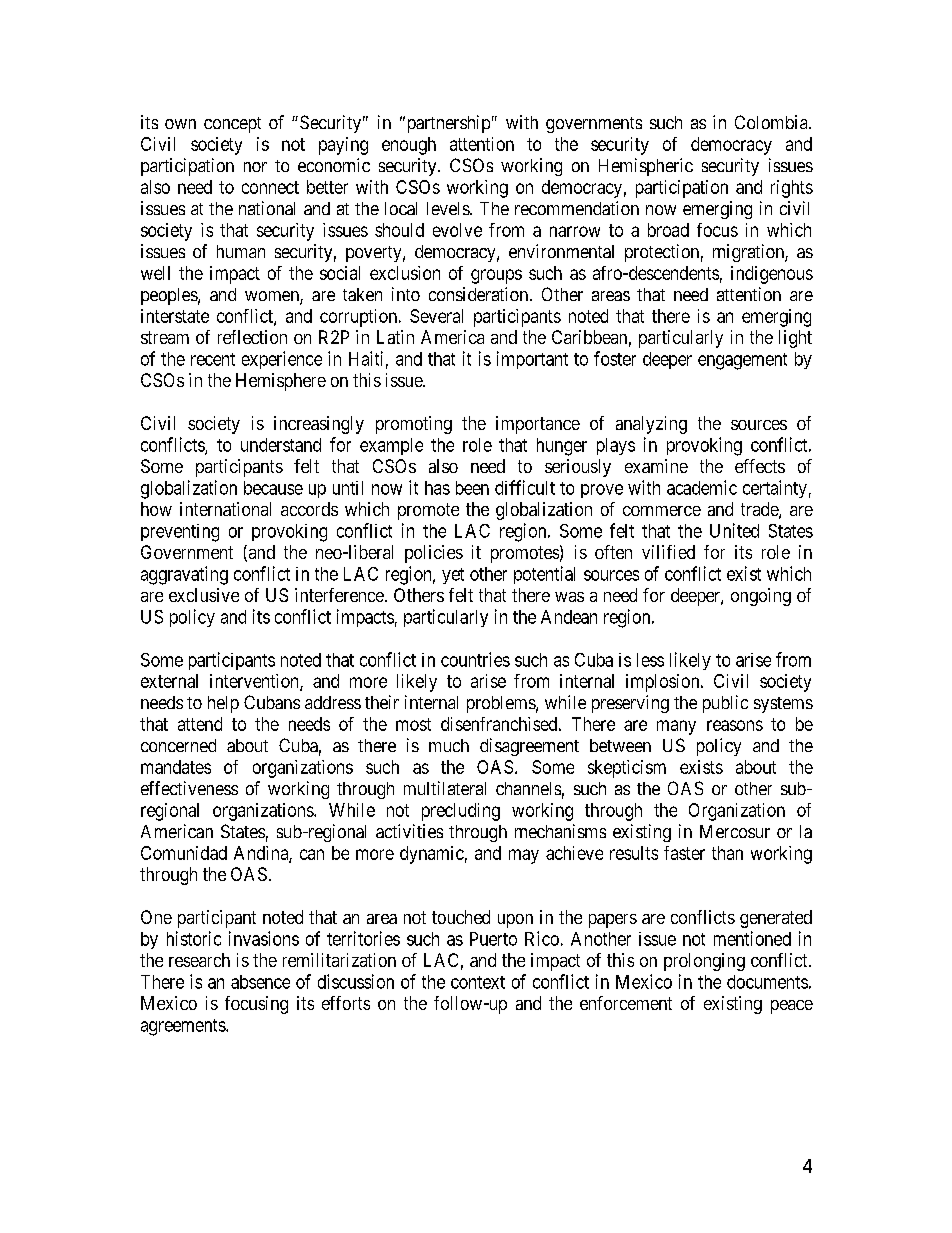  I want to click on yet, so click(453, 576).
